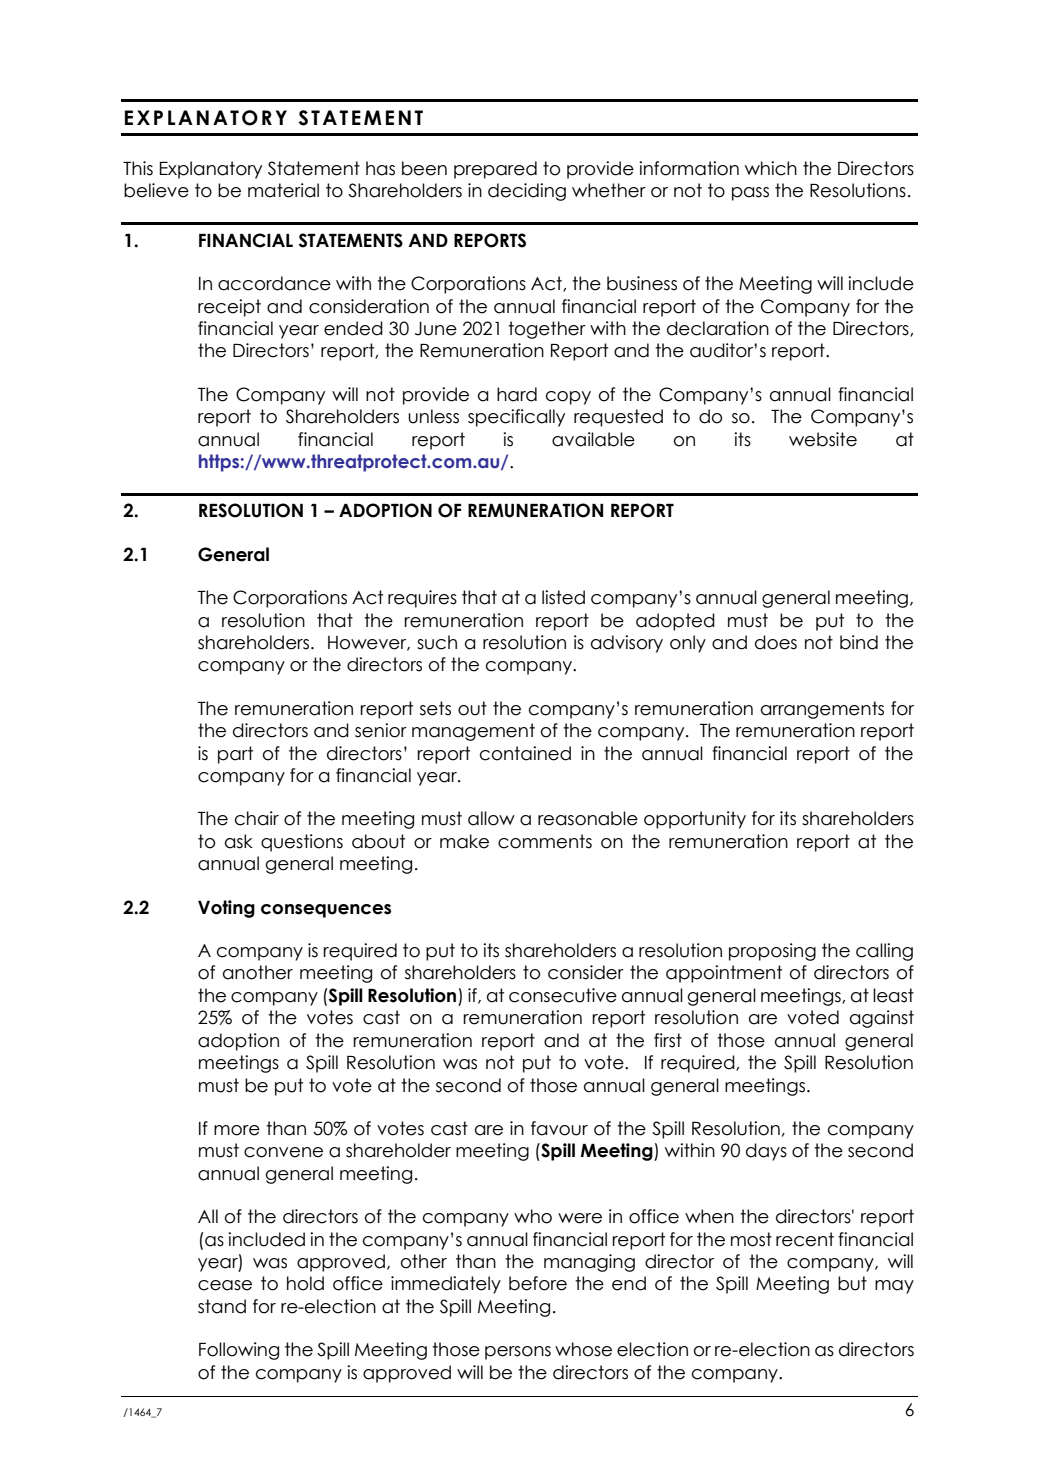 This screenshot has height=1467, width=1038. What do you see at coordinates (283, 190) in the screenshot?
I see `material` at bounding box center [283, 190].
